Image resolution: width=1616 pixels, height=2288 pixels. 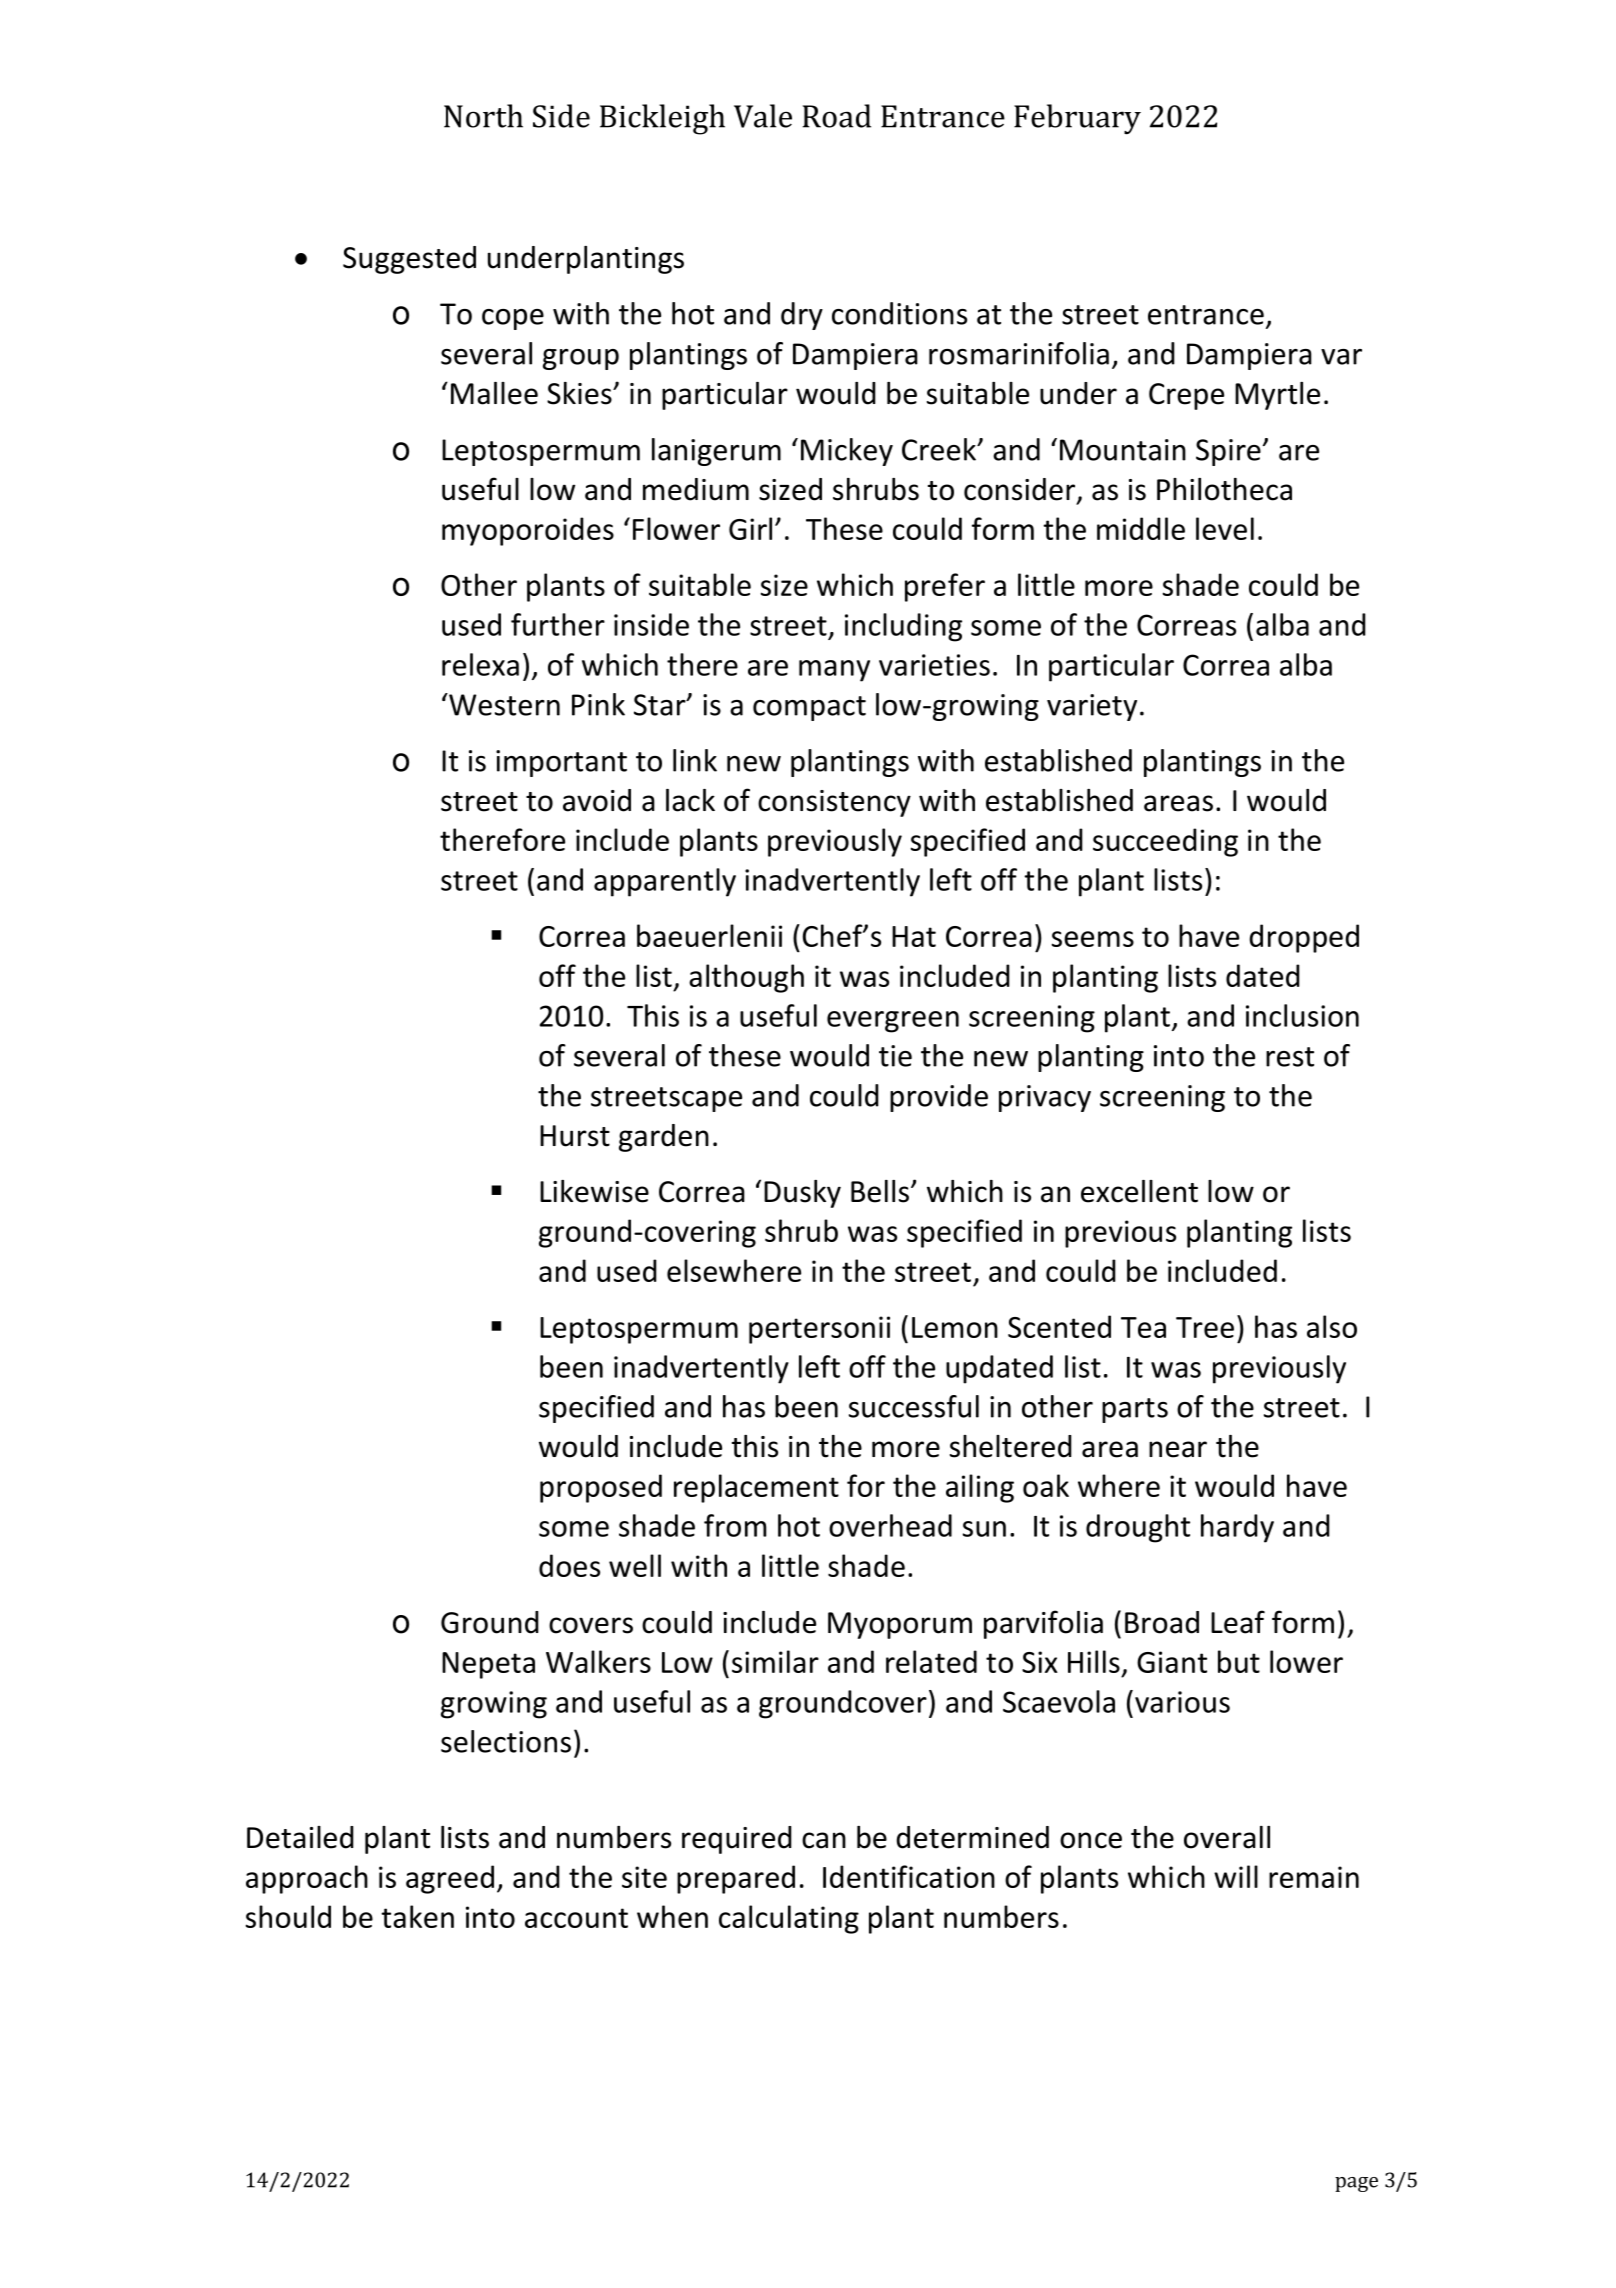 What do you see at coordinates (409, 260) in the document?
I see `Suggested` at bounding box center [409, 260].
